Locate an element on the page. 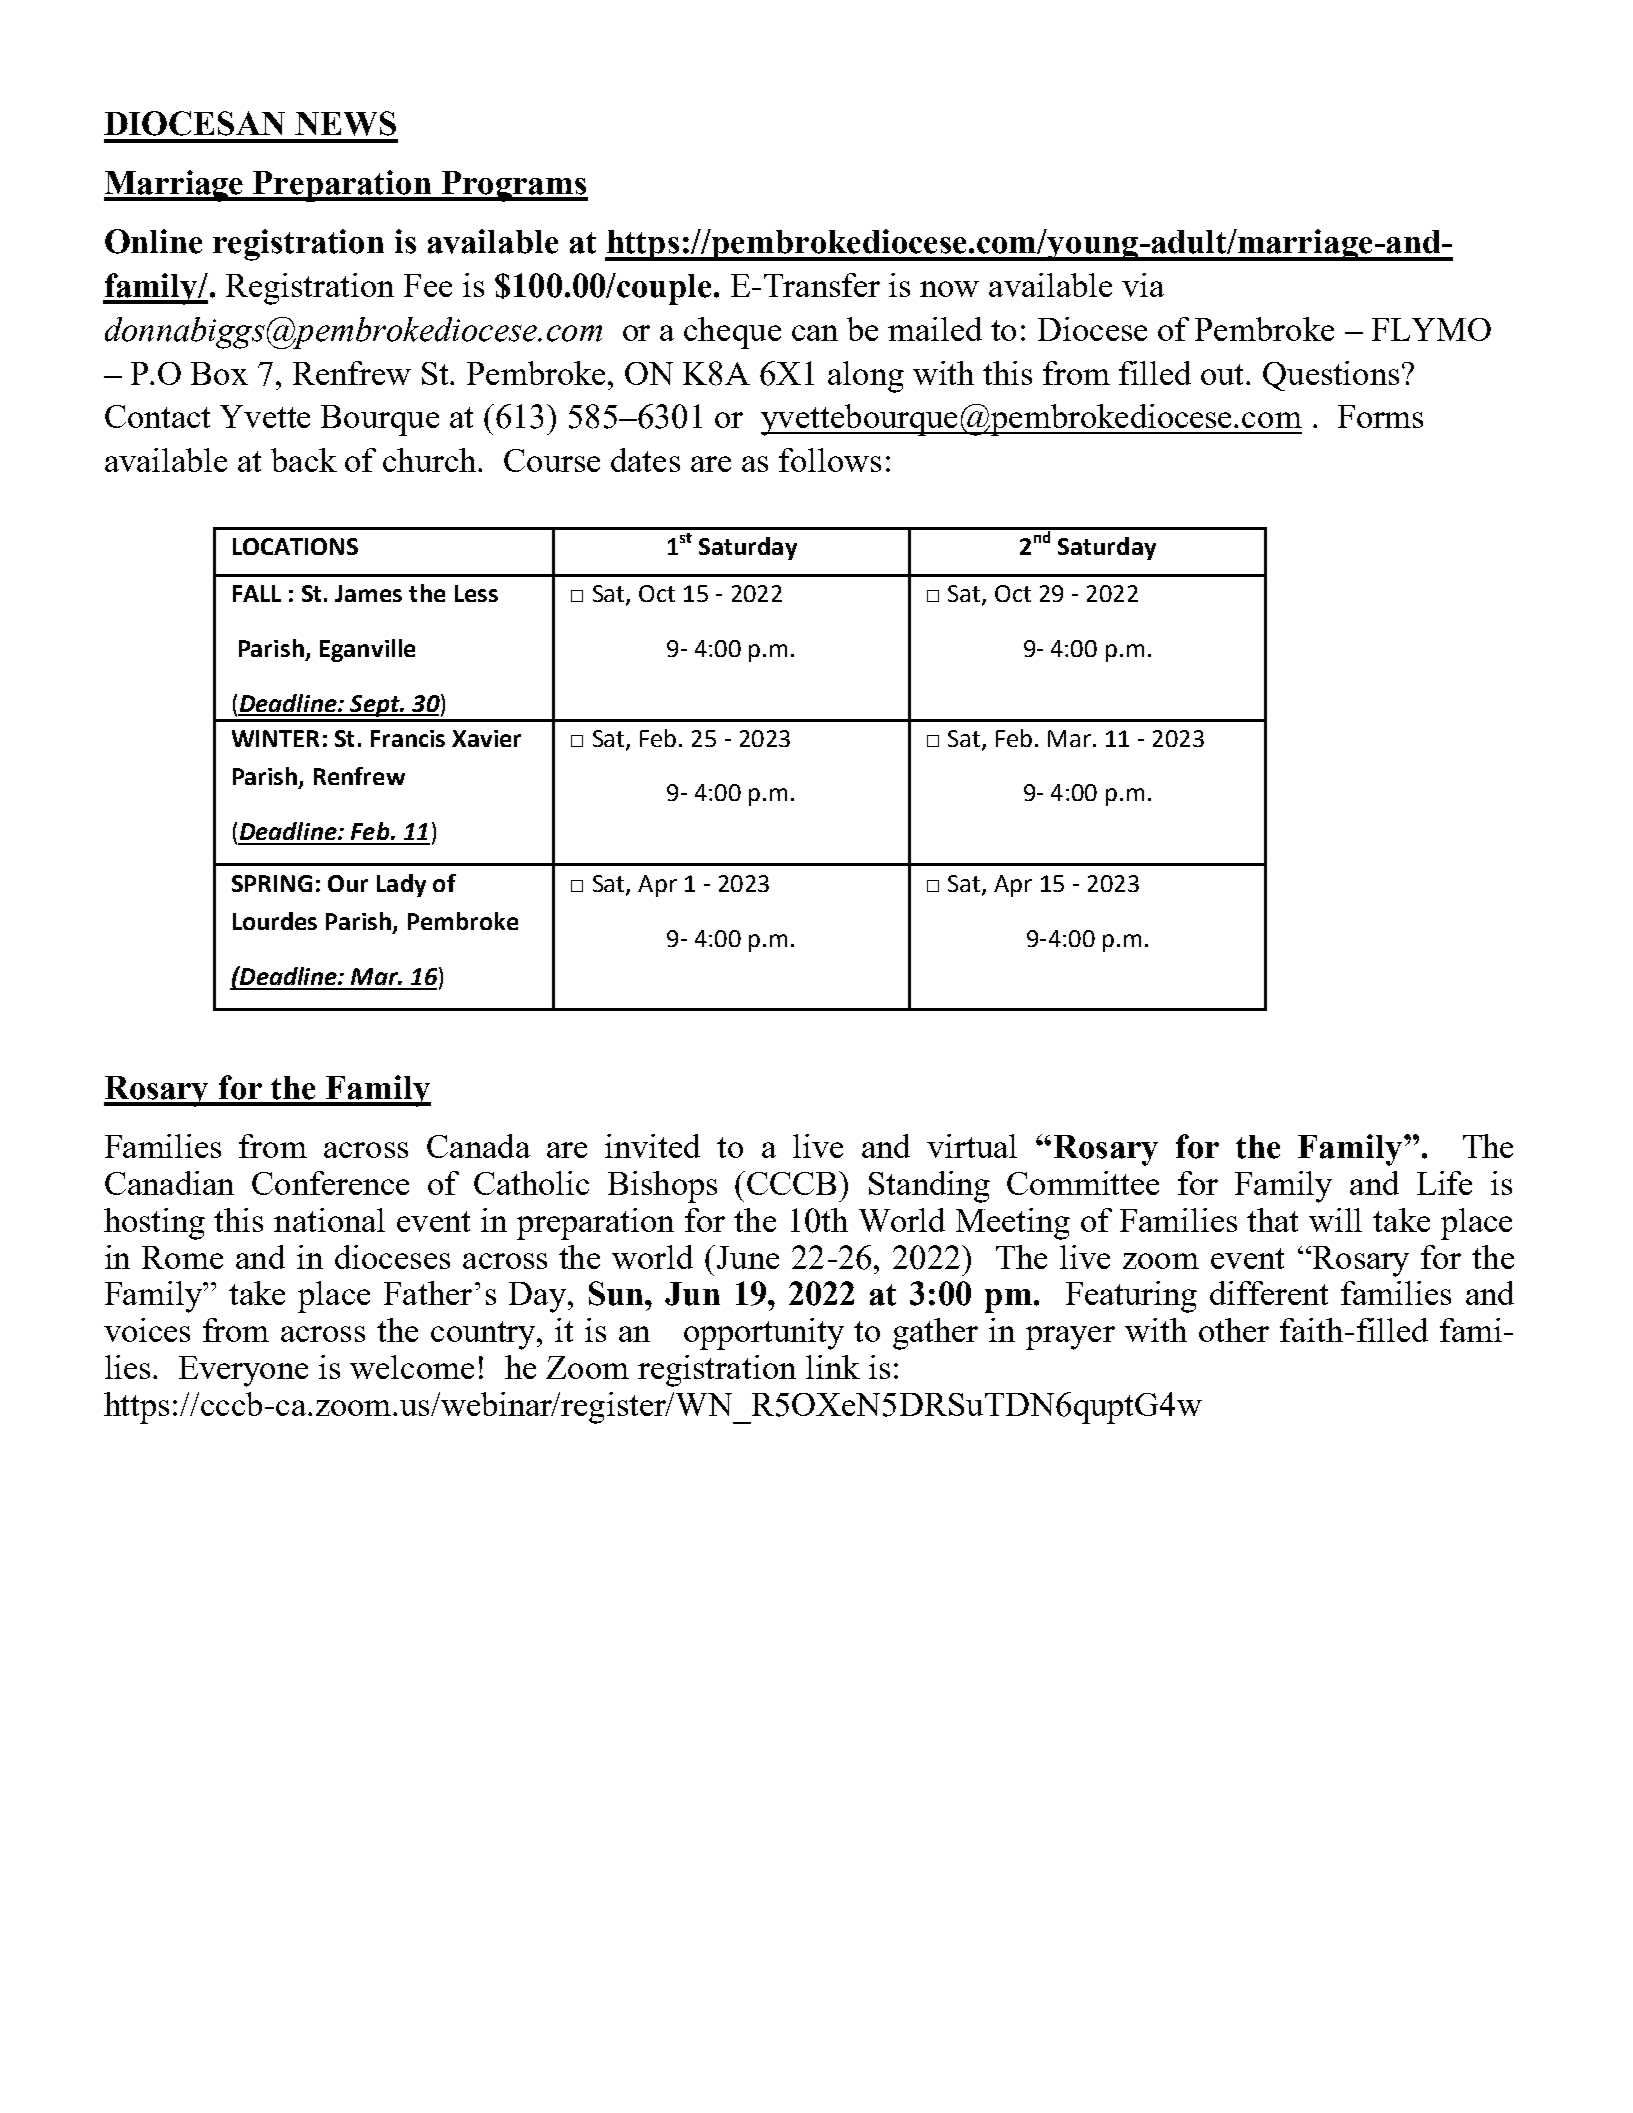 This document has height=2113, width=1633. Questions is located at coordinates (1331, 376).
